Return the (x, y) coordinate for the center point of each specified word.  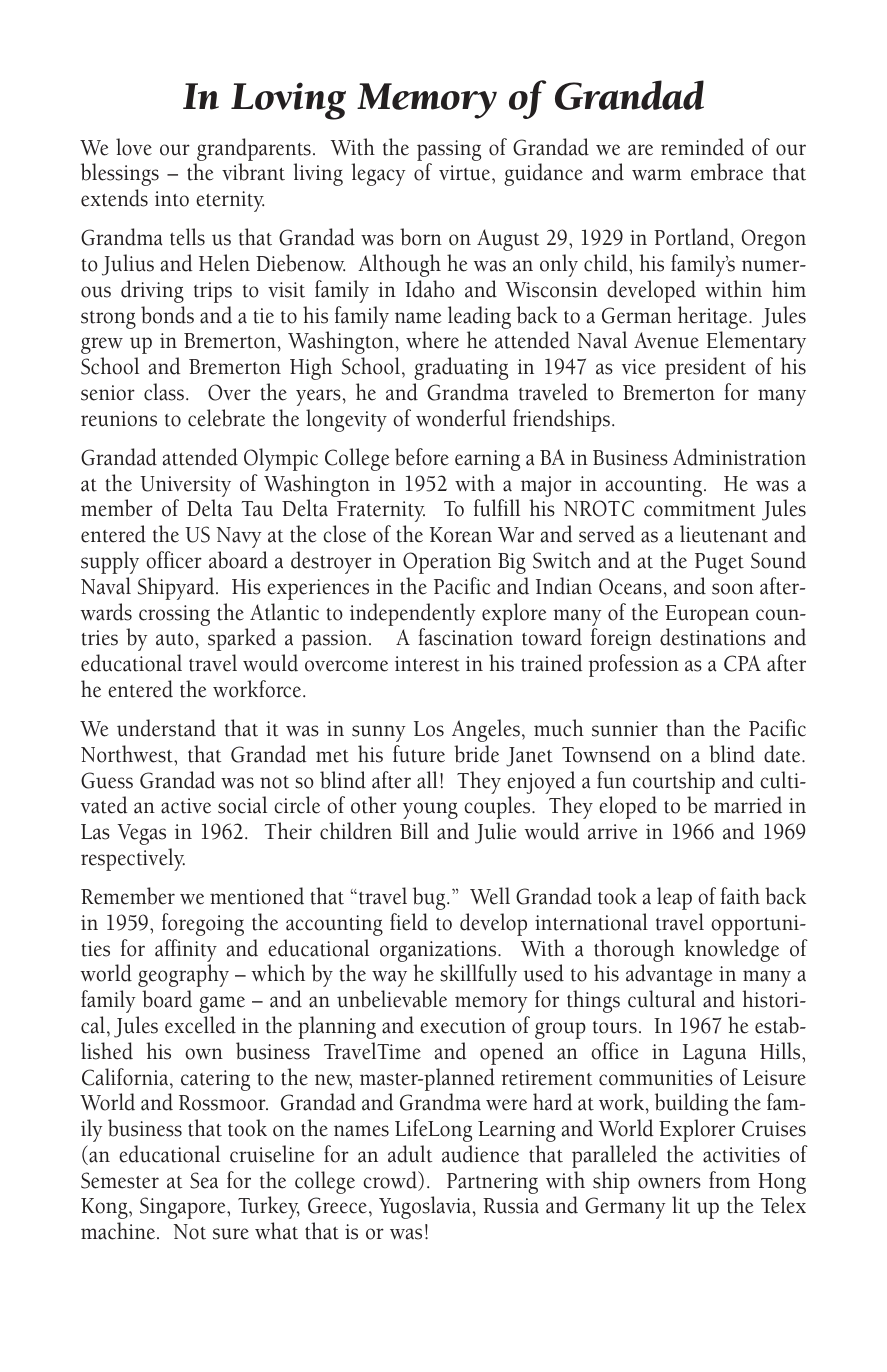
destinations (713, 637)
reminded (702, 147)
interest (427, 664)
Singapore (184, 1208)
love (134, 147)
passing (449, 150)
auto (175, 639)
